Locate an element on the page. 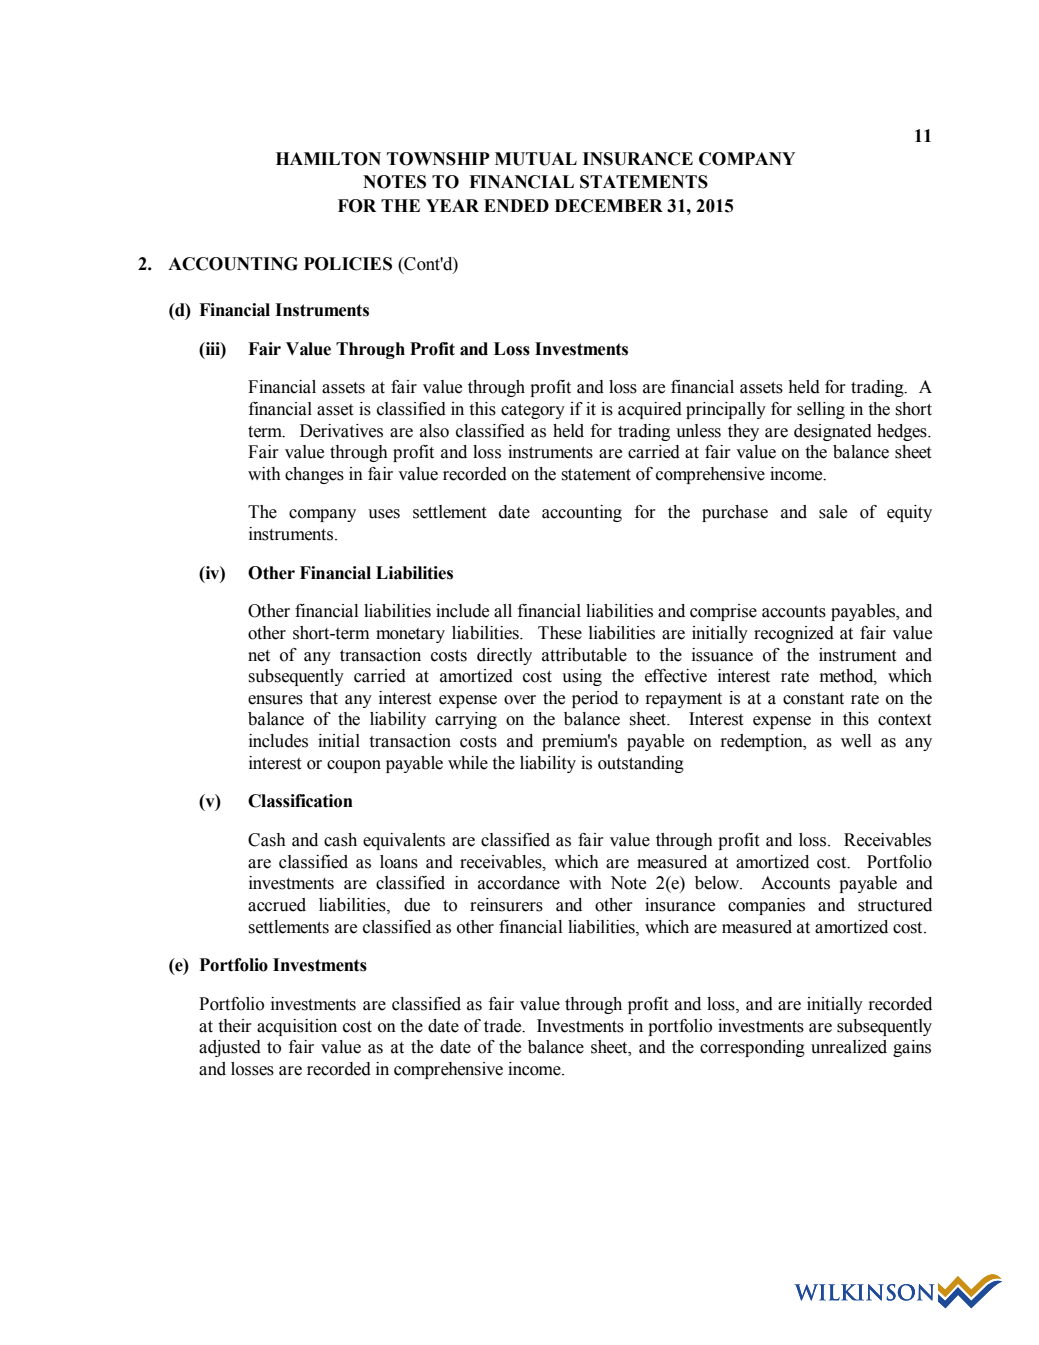 Image resolution: width=1039 pixels, height=1345 pixels. monetary is located at coordinates (410, 635).
